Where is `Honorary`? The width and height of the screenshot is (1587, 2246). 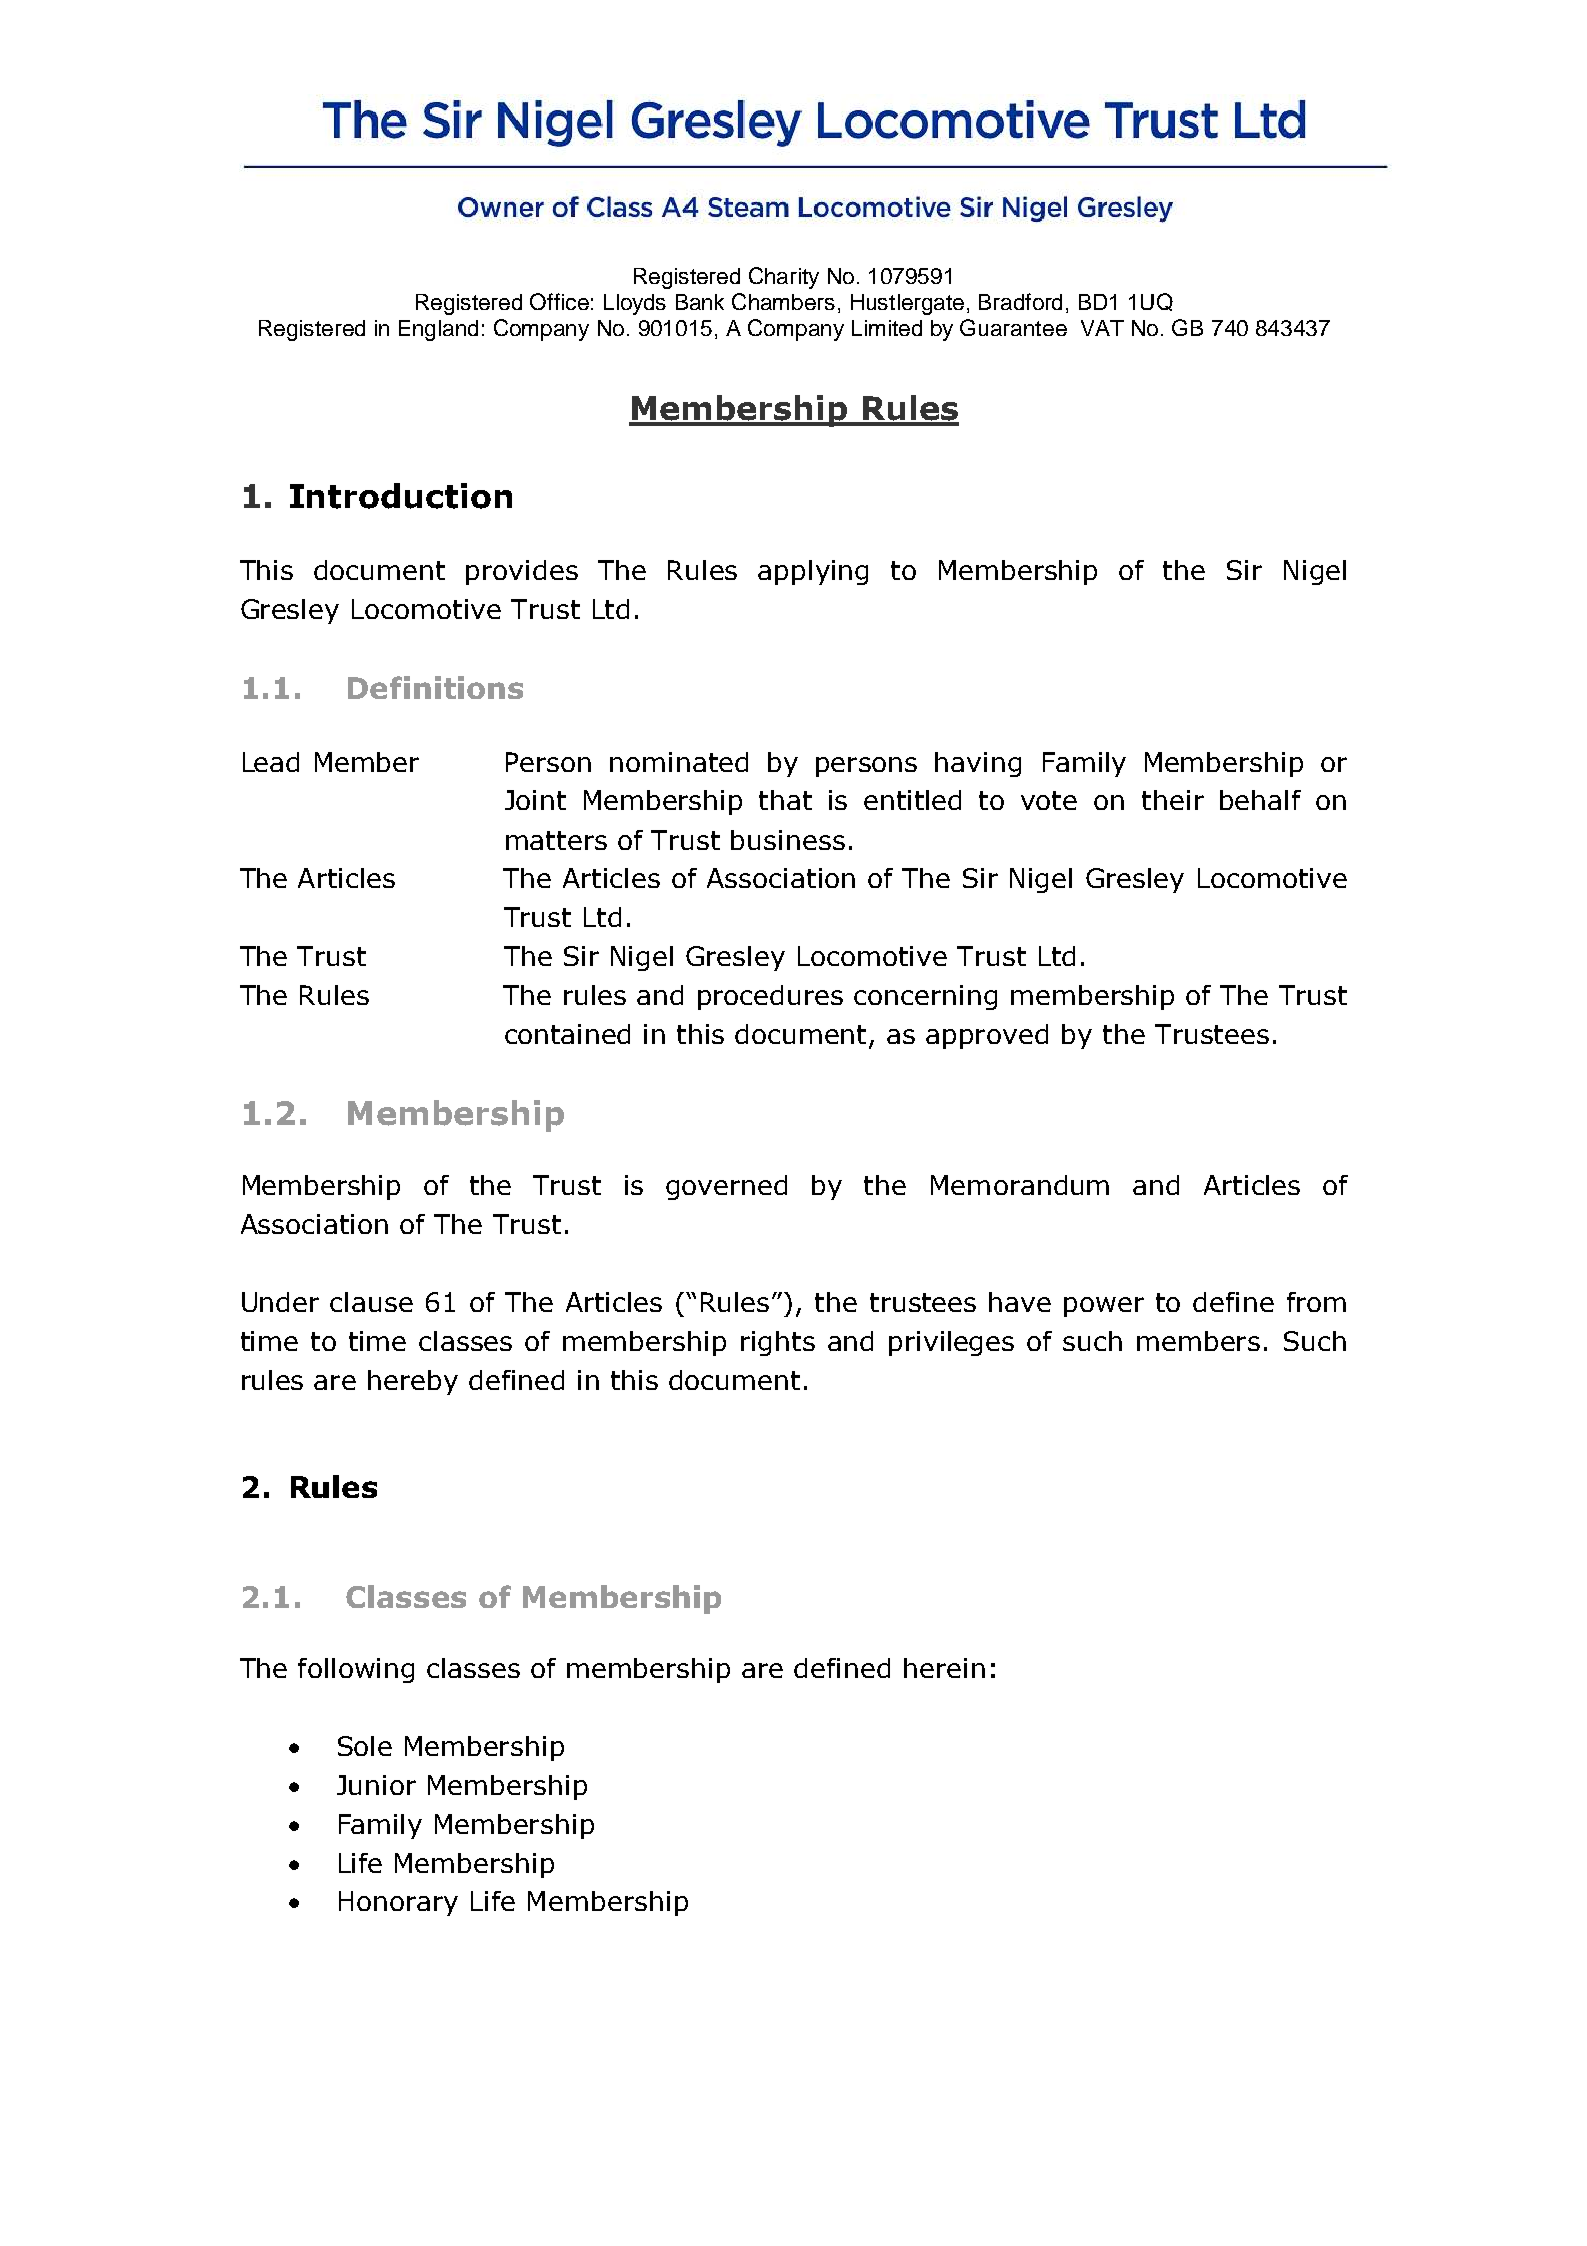 Honorary is located at coordinates (398, 1903).
